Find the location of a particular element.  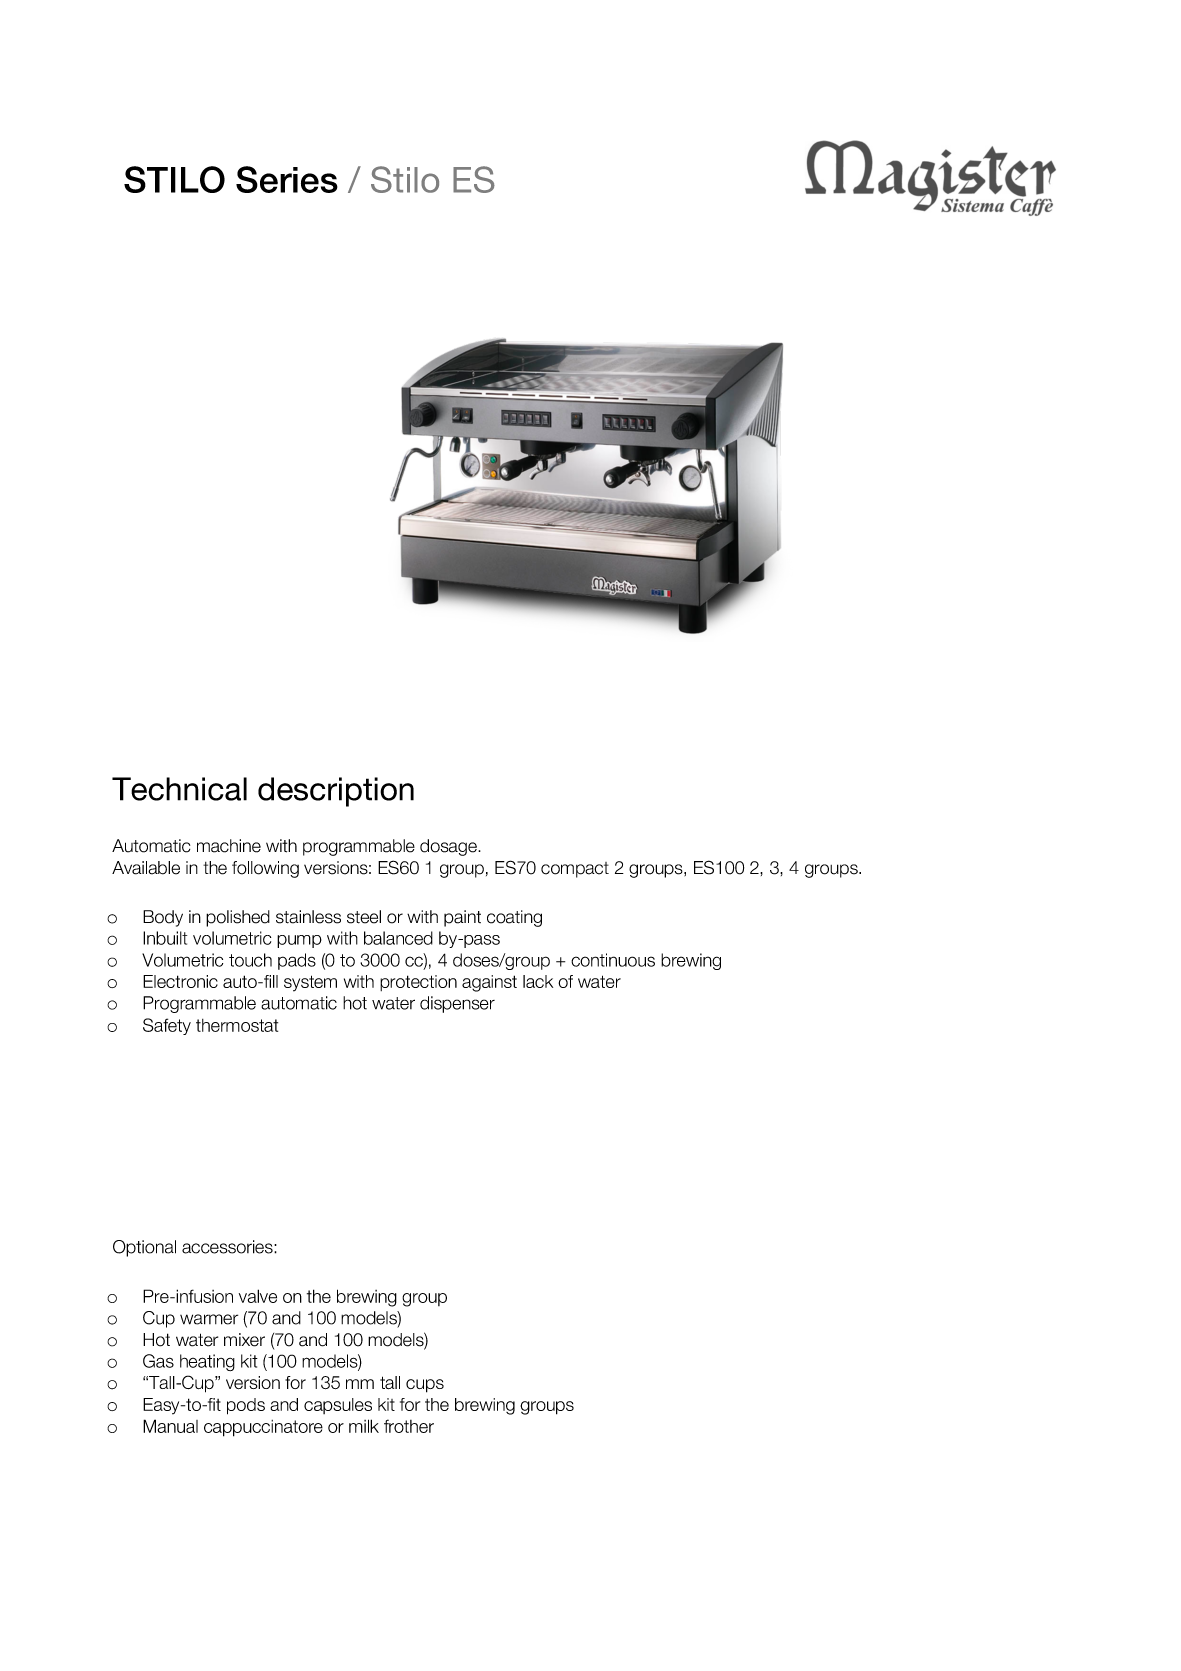

milk is located at coordinates (364, 1426).
